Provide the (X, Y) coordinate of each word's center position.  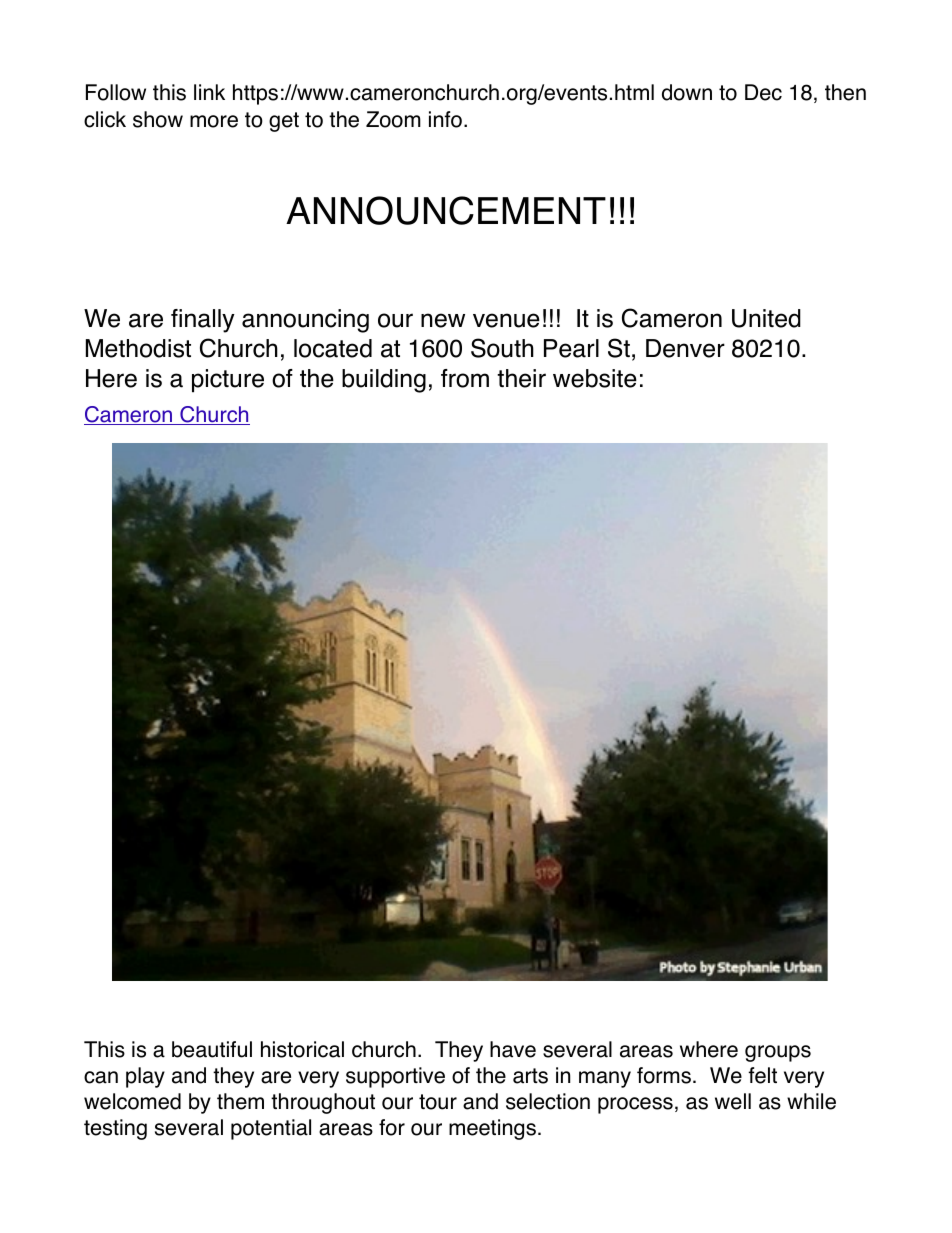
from (465, 378)
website (595, 378)
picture (228, 381)
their (521, 378)
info (445, 119)
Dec (763, 92)
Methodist (138, 348)
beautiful (212, 1049)
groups (778, 1053)
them (240, 1101)
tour (438, 1102)
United (766, 318)
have (513, 1049)
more (214, 121)
